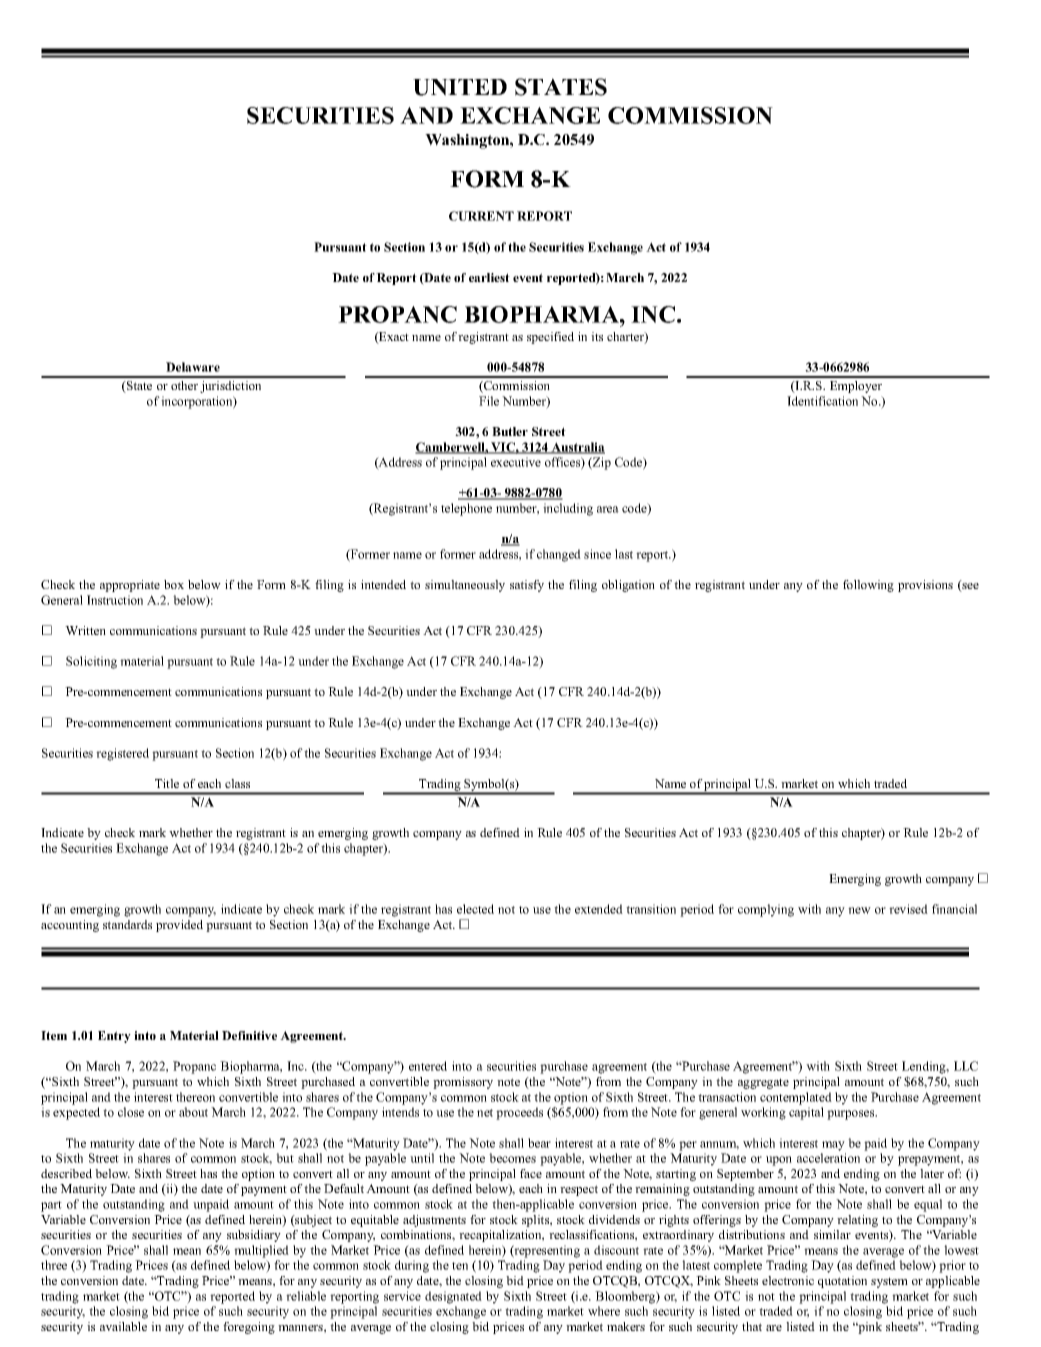 The image size is (1041, 1347). I want to click on following, so click(868, 586).
